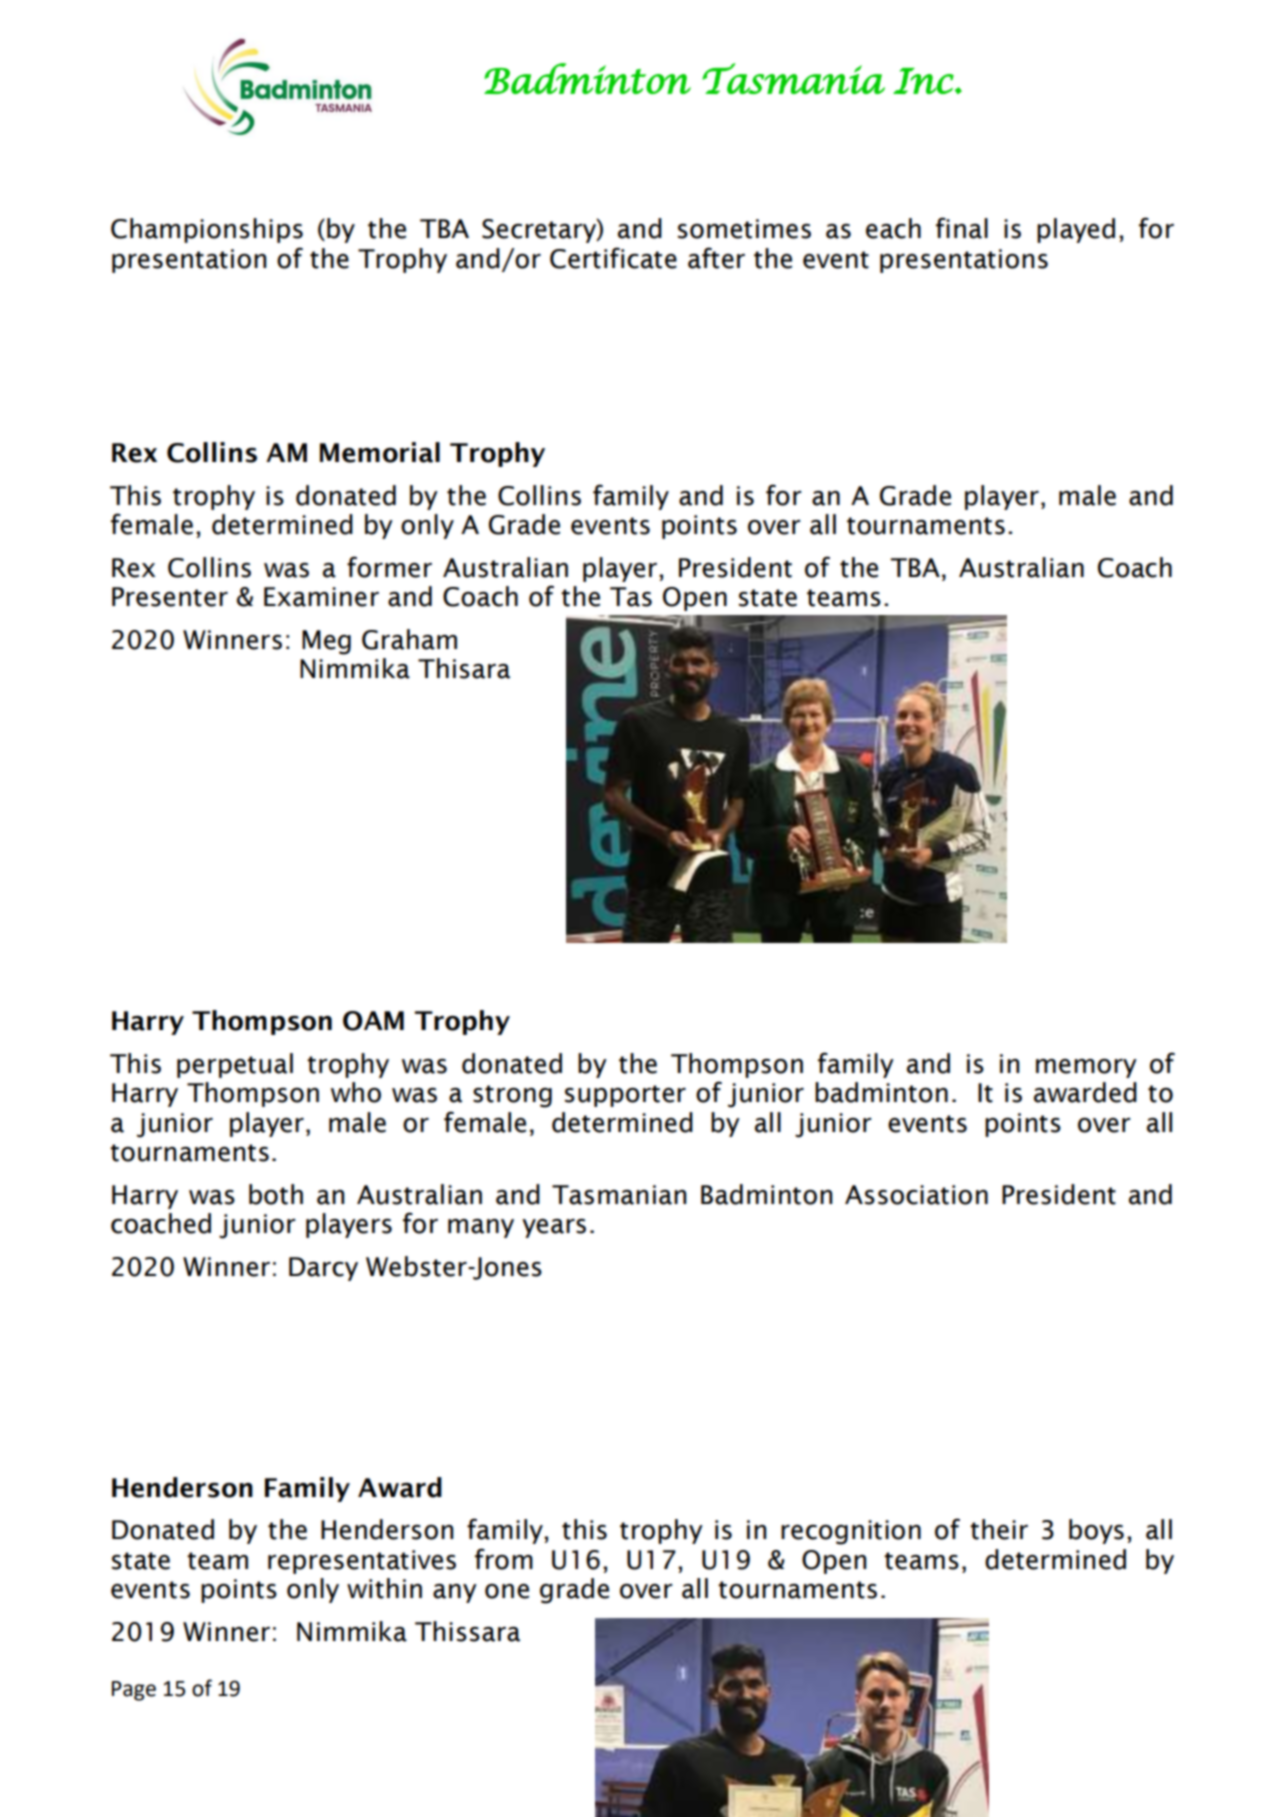 The width and height of the document is (1285, 1817). Describe the element at coordinates (134, 1691) in the document. I see `Page` at that location.
